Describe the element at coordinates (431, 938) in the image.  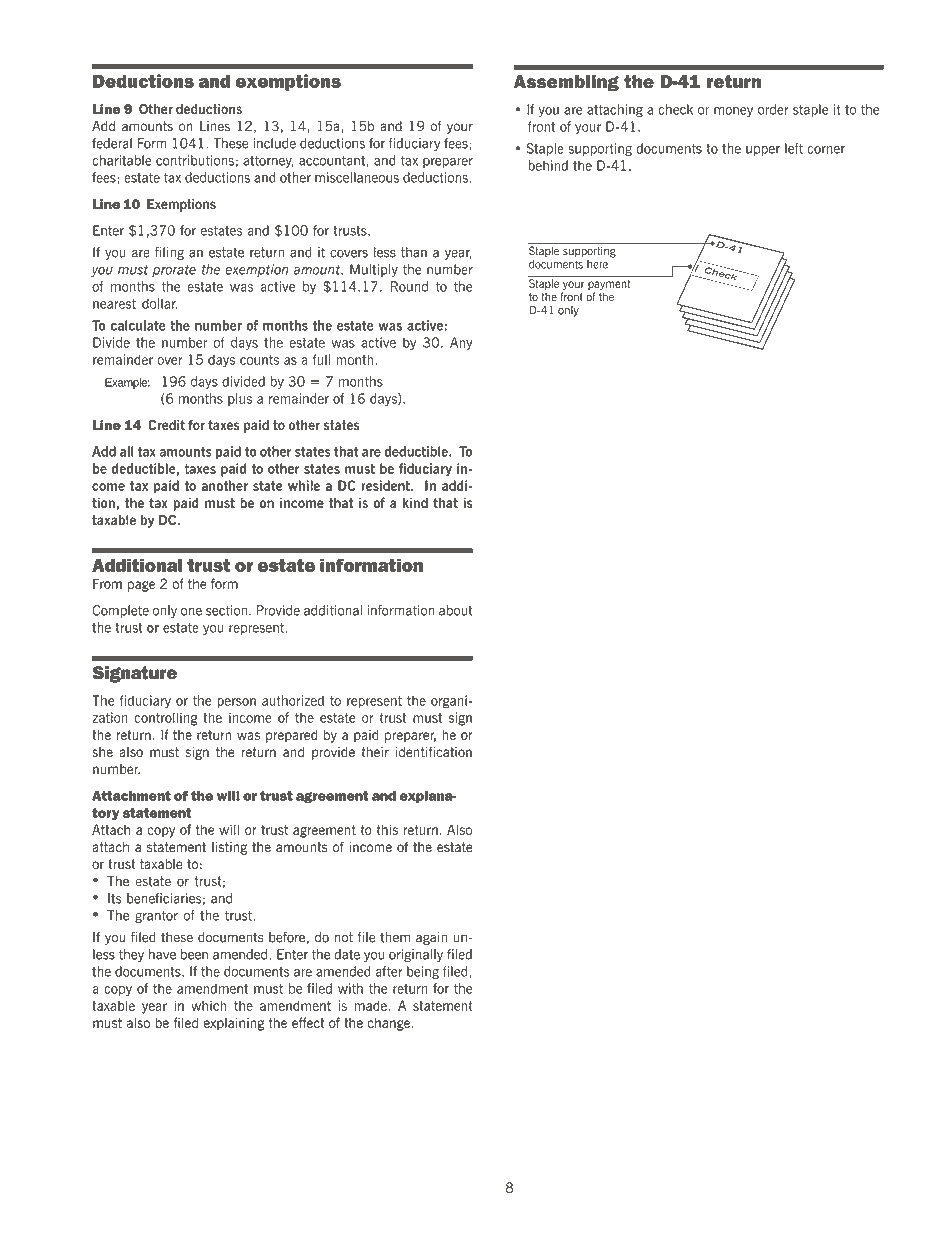
I see `again` at that location.
